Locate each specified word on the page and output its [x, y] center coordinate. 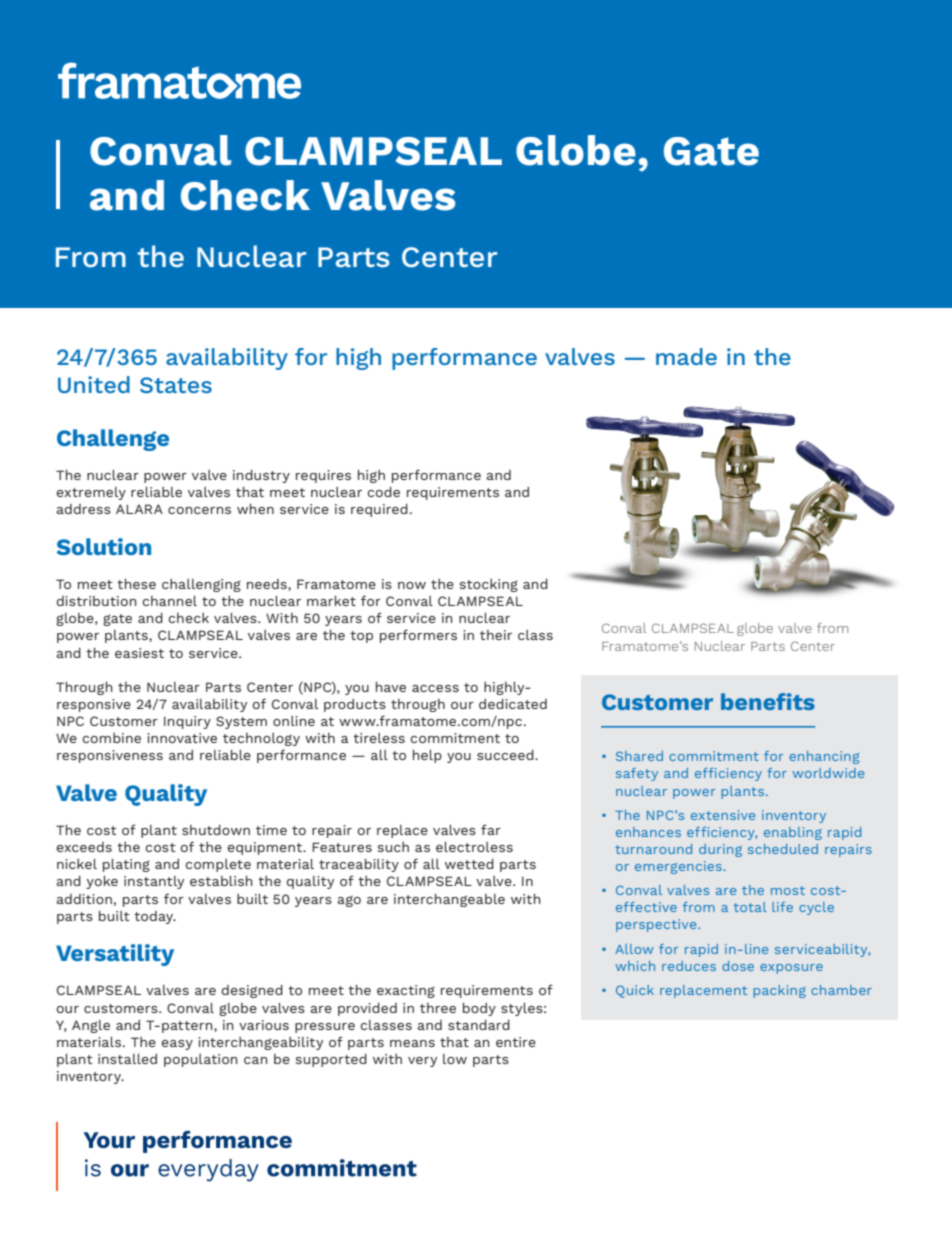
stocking [489, 585]
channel [169, 601]
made [686, 356]
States [176, 385]
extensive [723, 815]
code [383, 492]
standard [479, 1025]
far [491, 829]
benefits [768, 701]
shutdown [216, 830]
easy [177, 1045]
